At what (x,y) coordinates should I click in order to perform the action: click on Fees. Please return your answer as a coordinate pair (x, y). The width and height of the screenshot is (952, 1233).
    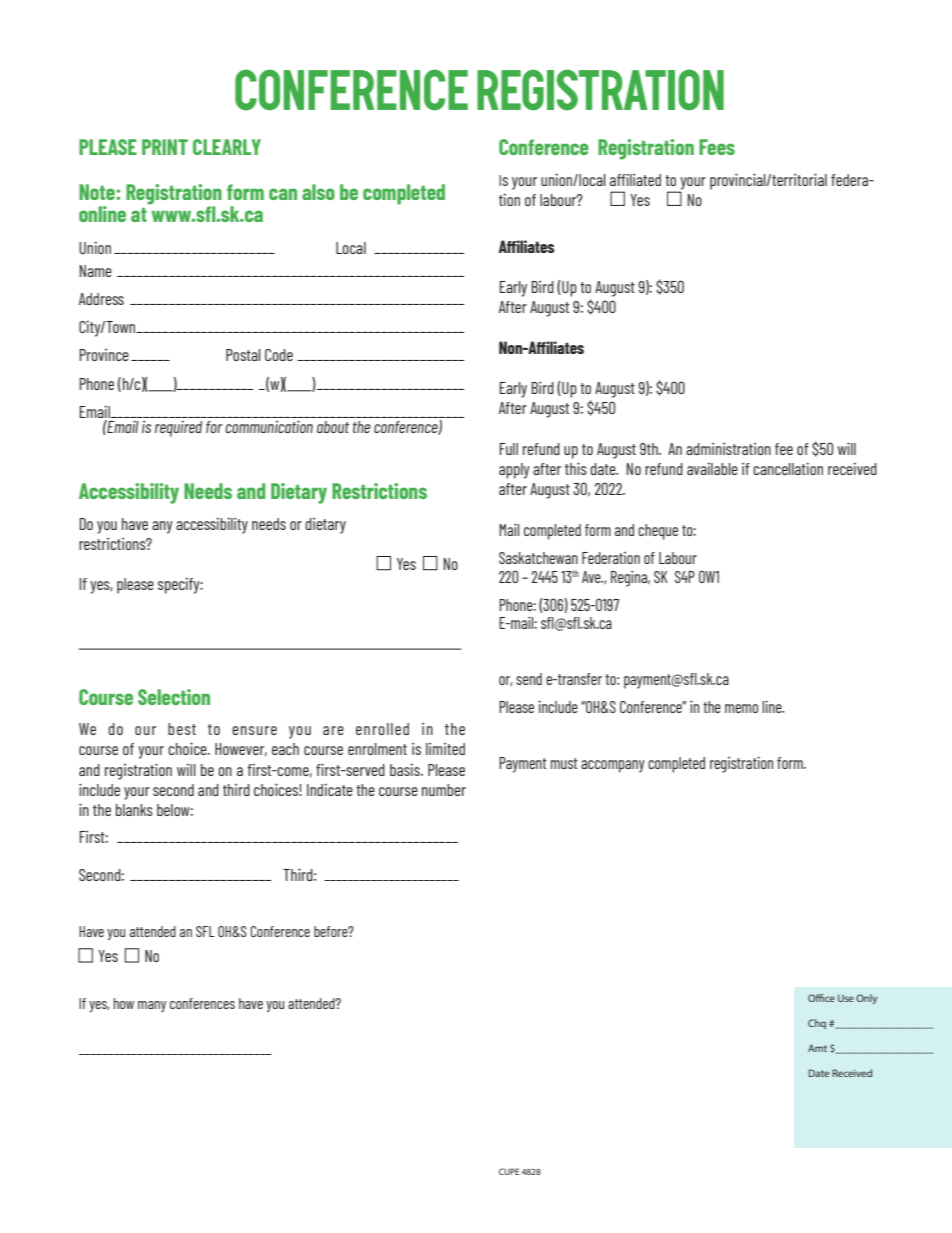
    Looking at the image, I should click on (717, 147).
